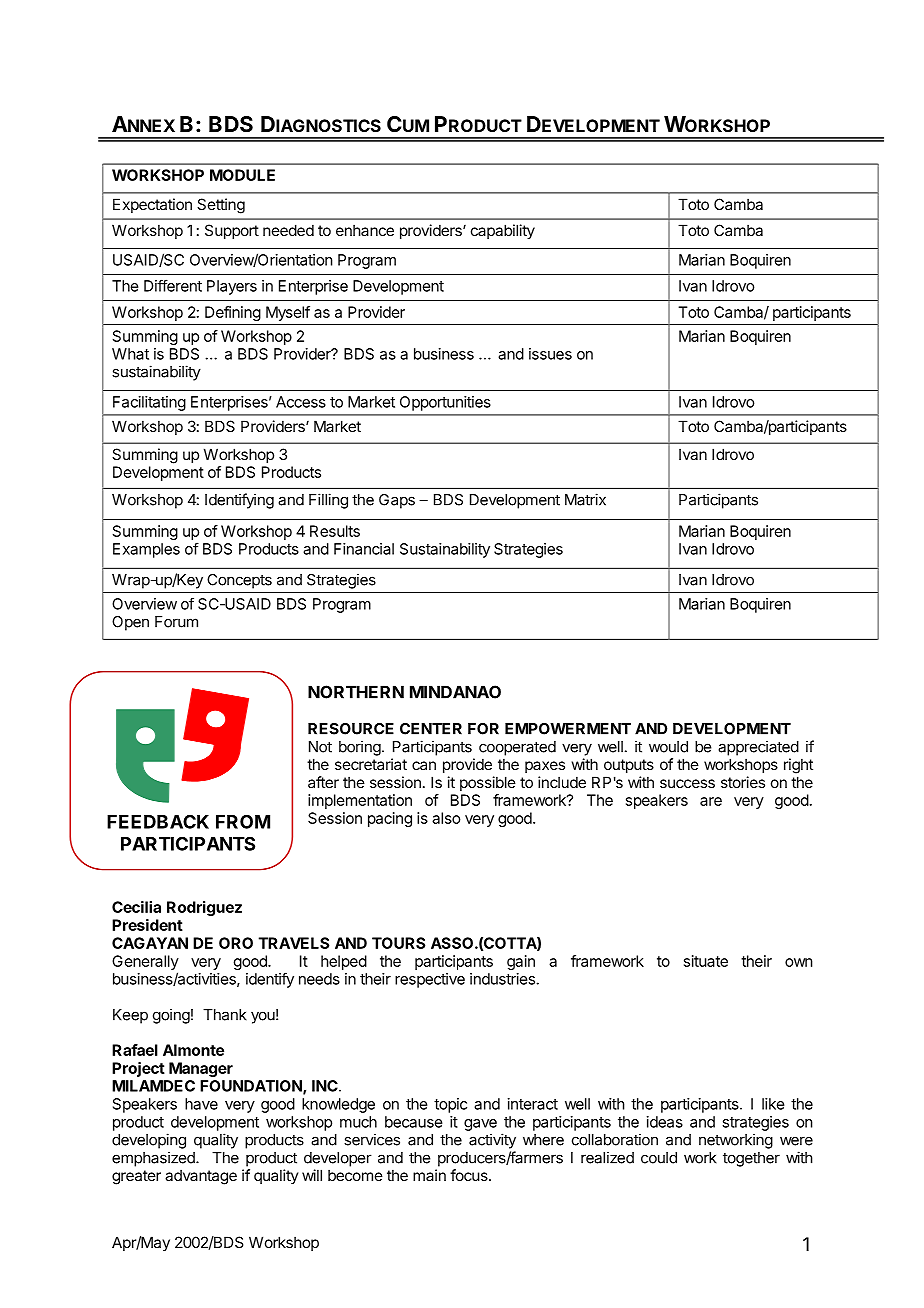  I want to click on situate, so click(706, 961).
